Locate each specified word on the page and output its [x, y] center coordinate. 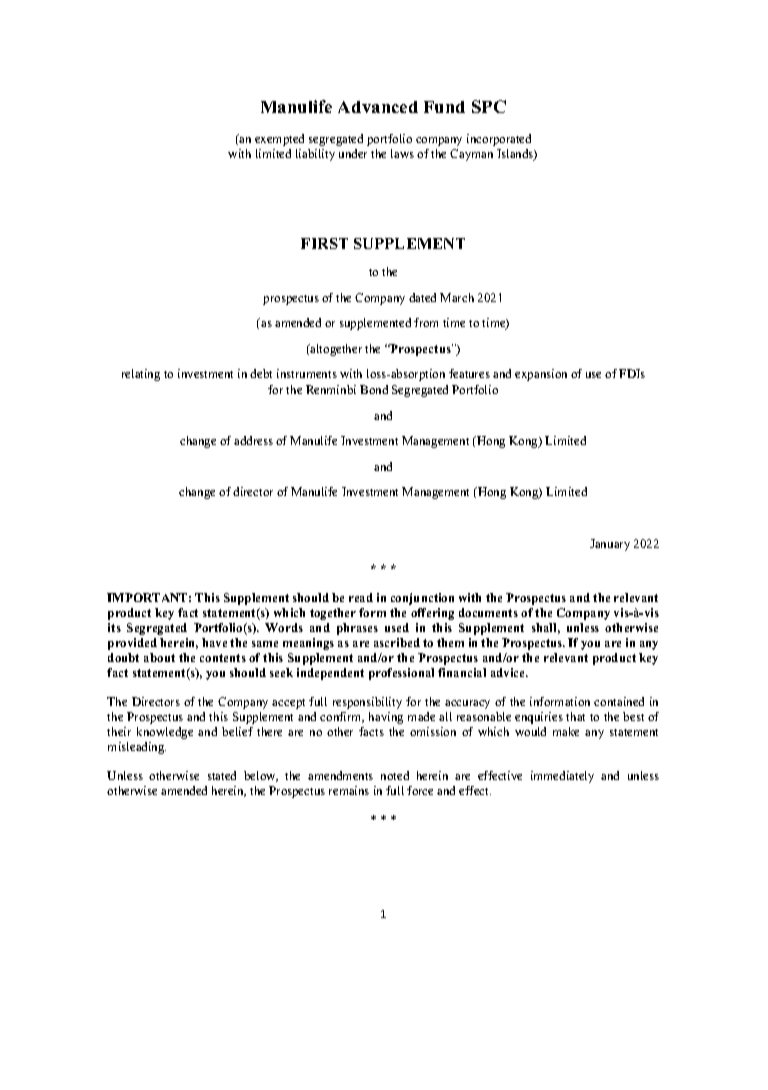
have [214, 642]
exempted [279, 140]
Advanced [378, 107]
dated [422, 297]
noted [395, 775]
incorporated [499, 140]
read [361, 597]
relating [141, 375]
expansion [541, 375]
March [457, 297]
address [253, 440]
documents [488, 612]
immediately [562, 777]
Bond [374, 389]
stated [222, 775]
